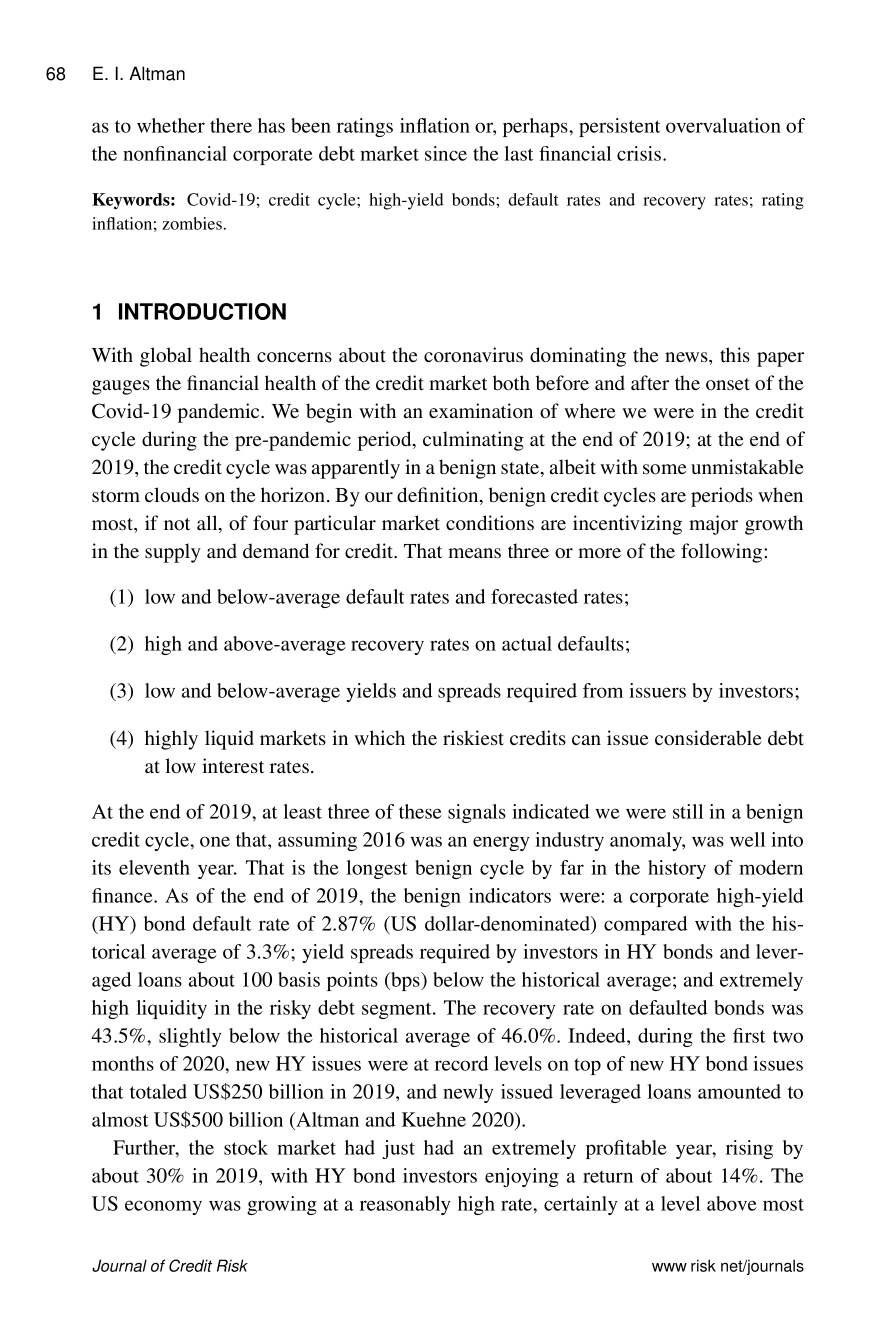  What do you see at coordinates (677, 869) in the image?
I see `history` at bounding box center [677, 869].
